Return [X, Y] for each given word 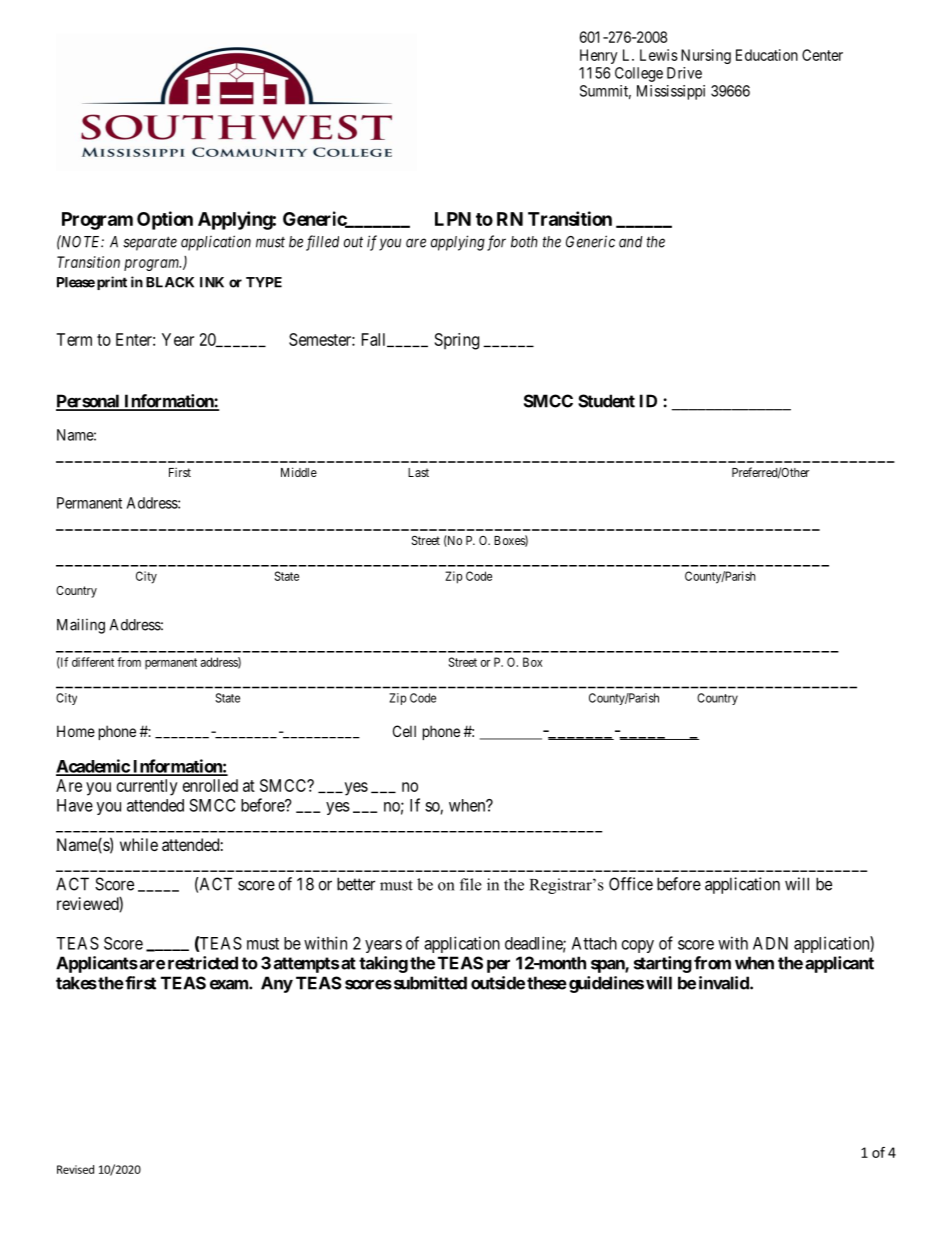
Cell [404, 731]
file [471, 884]
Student [606, 401]
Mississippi [671, 92]
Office [631, 884]
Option [165, 220]
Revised [75, 1169]
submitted [429, 983]
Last [418, 472]
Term [74, 339]
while [139, 844]
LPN [453, 219]
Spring [457, 341]
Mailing [81, 626]
